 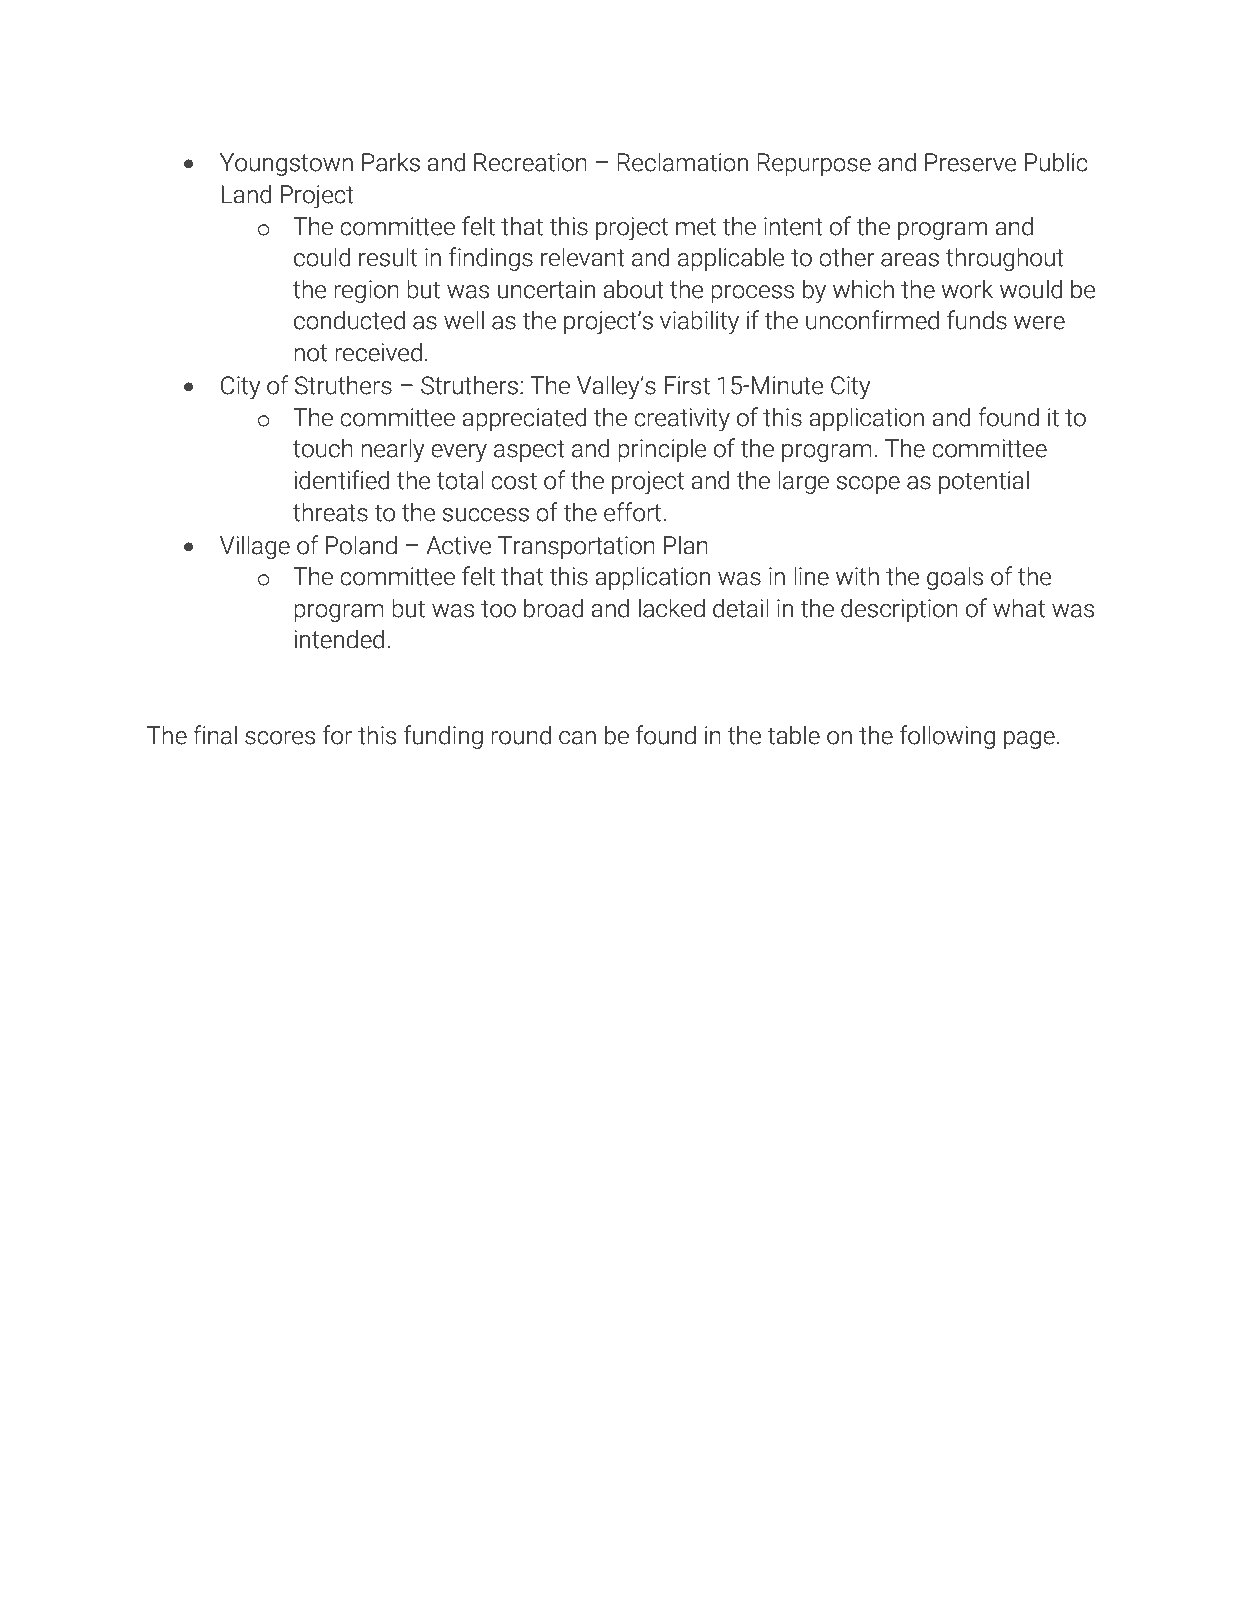 What do you see at coordinates (286, 164) in the page?
I see `Youngstown` at bounding box center [286, 164].
